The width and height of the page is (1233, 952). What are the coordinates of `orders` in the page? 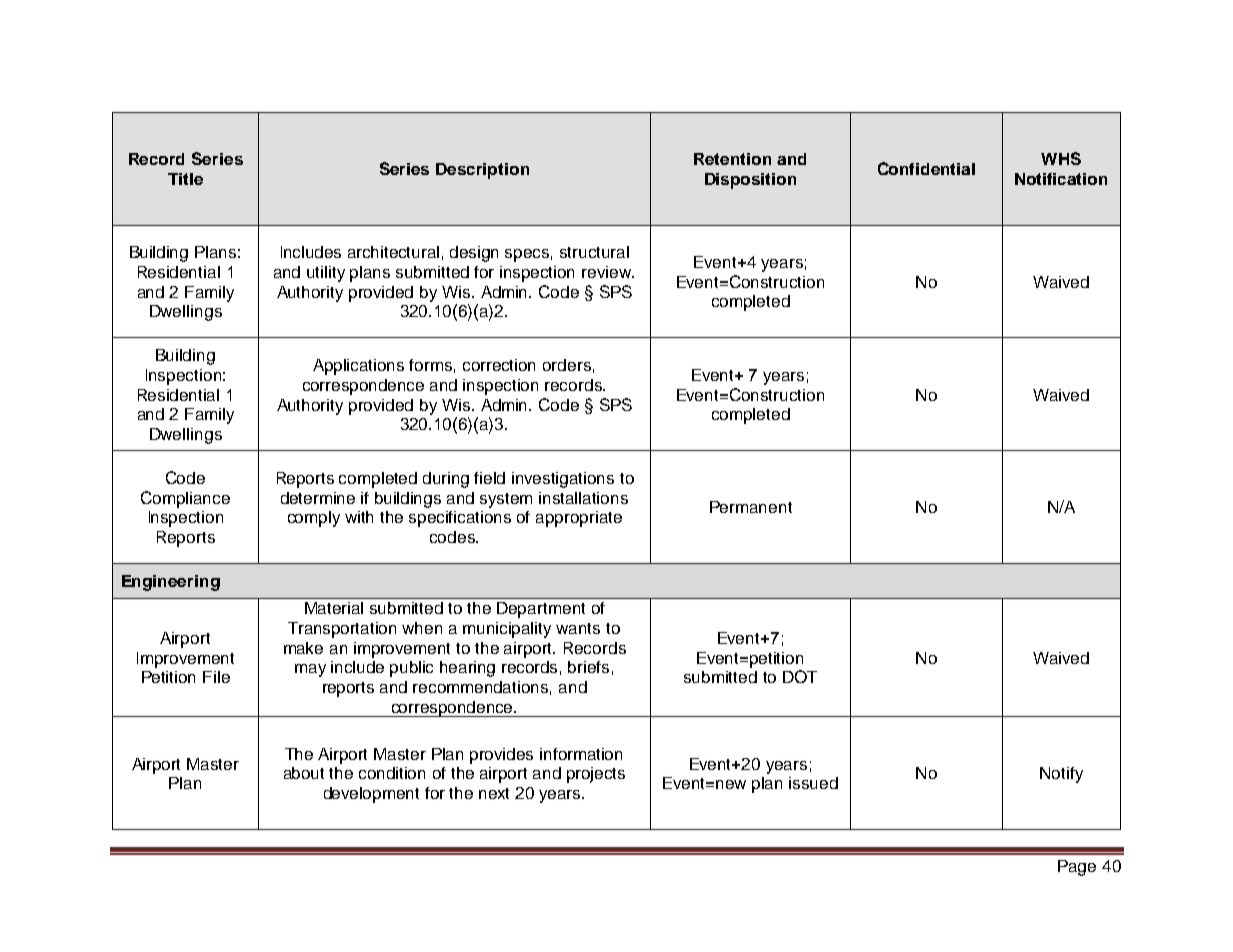 It's located at (567, 365).
